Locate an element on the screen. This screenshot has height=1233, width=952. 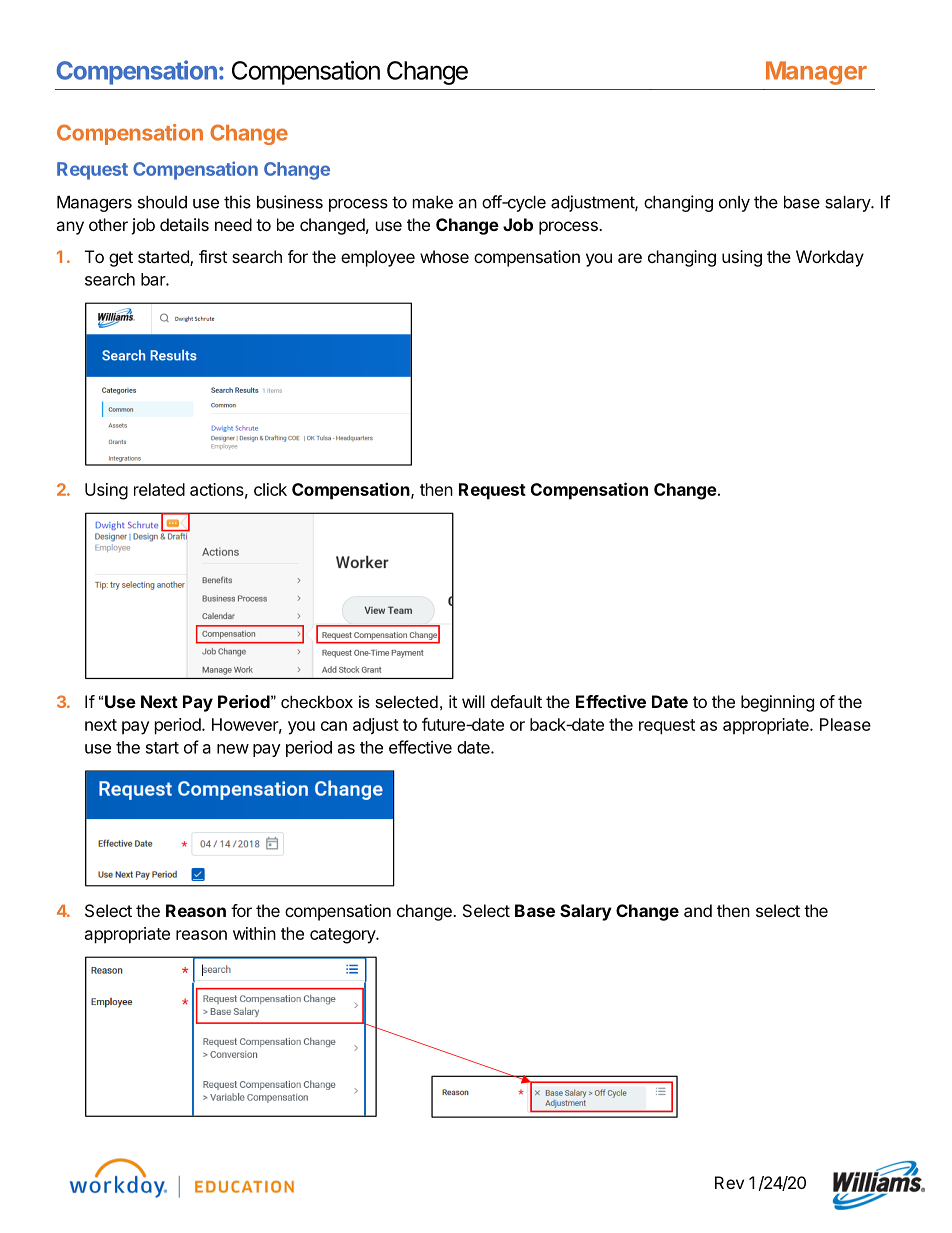
Rev is located at coordinates (729, 1182).
